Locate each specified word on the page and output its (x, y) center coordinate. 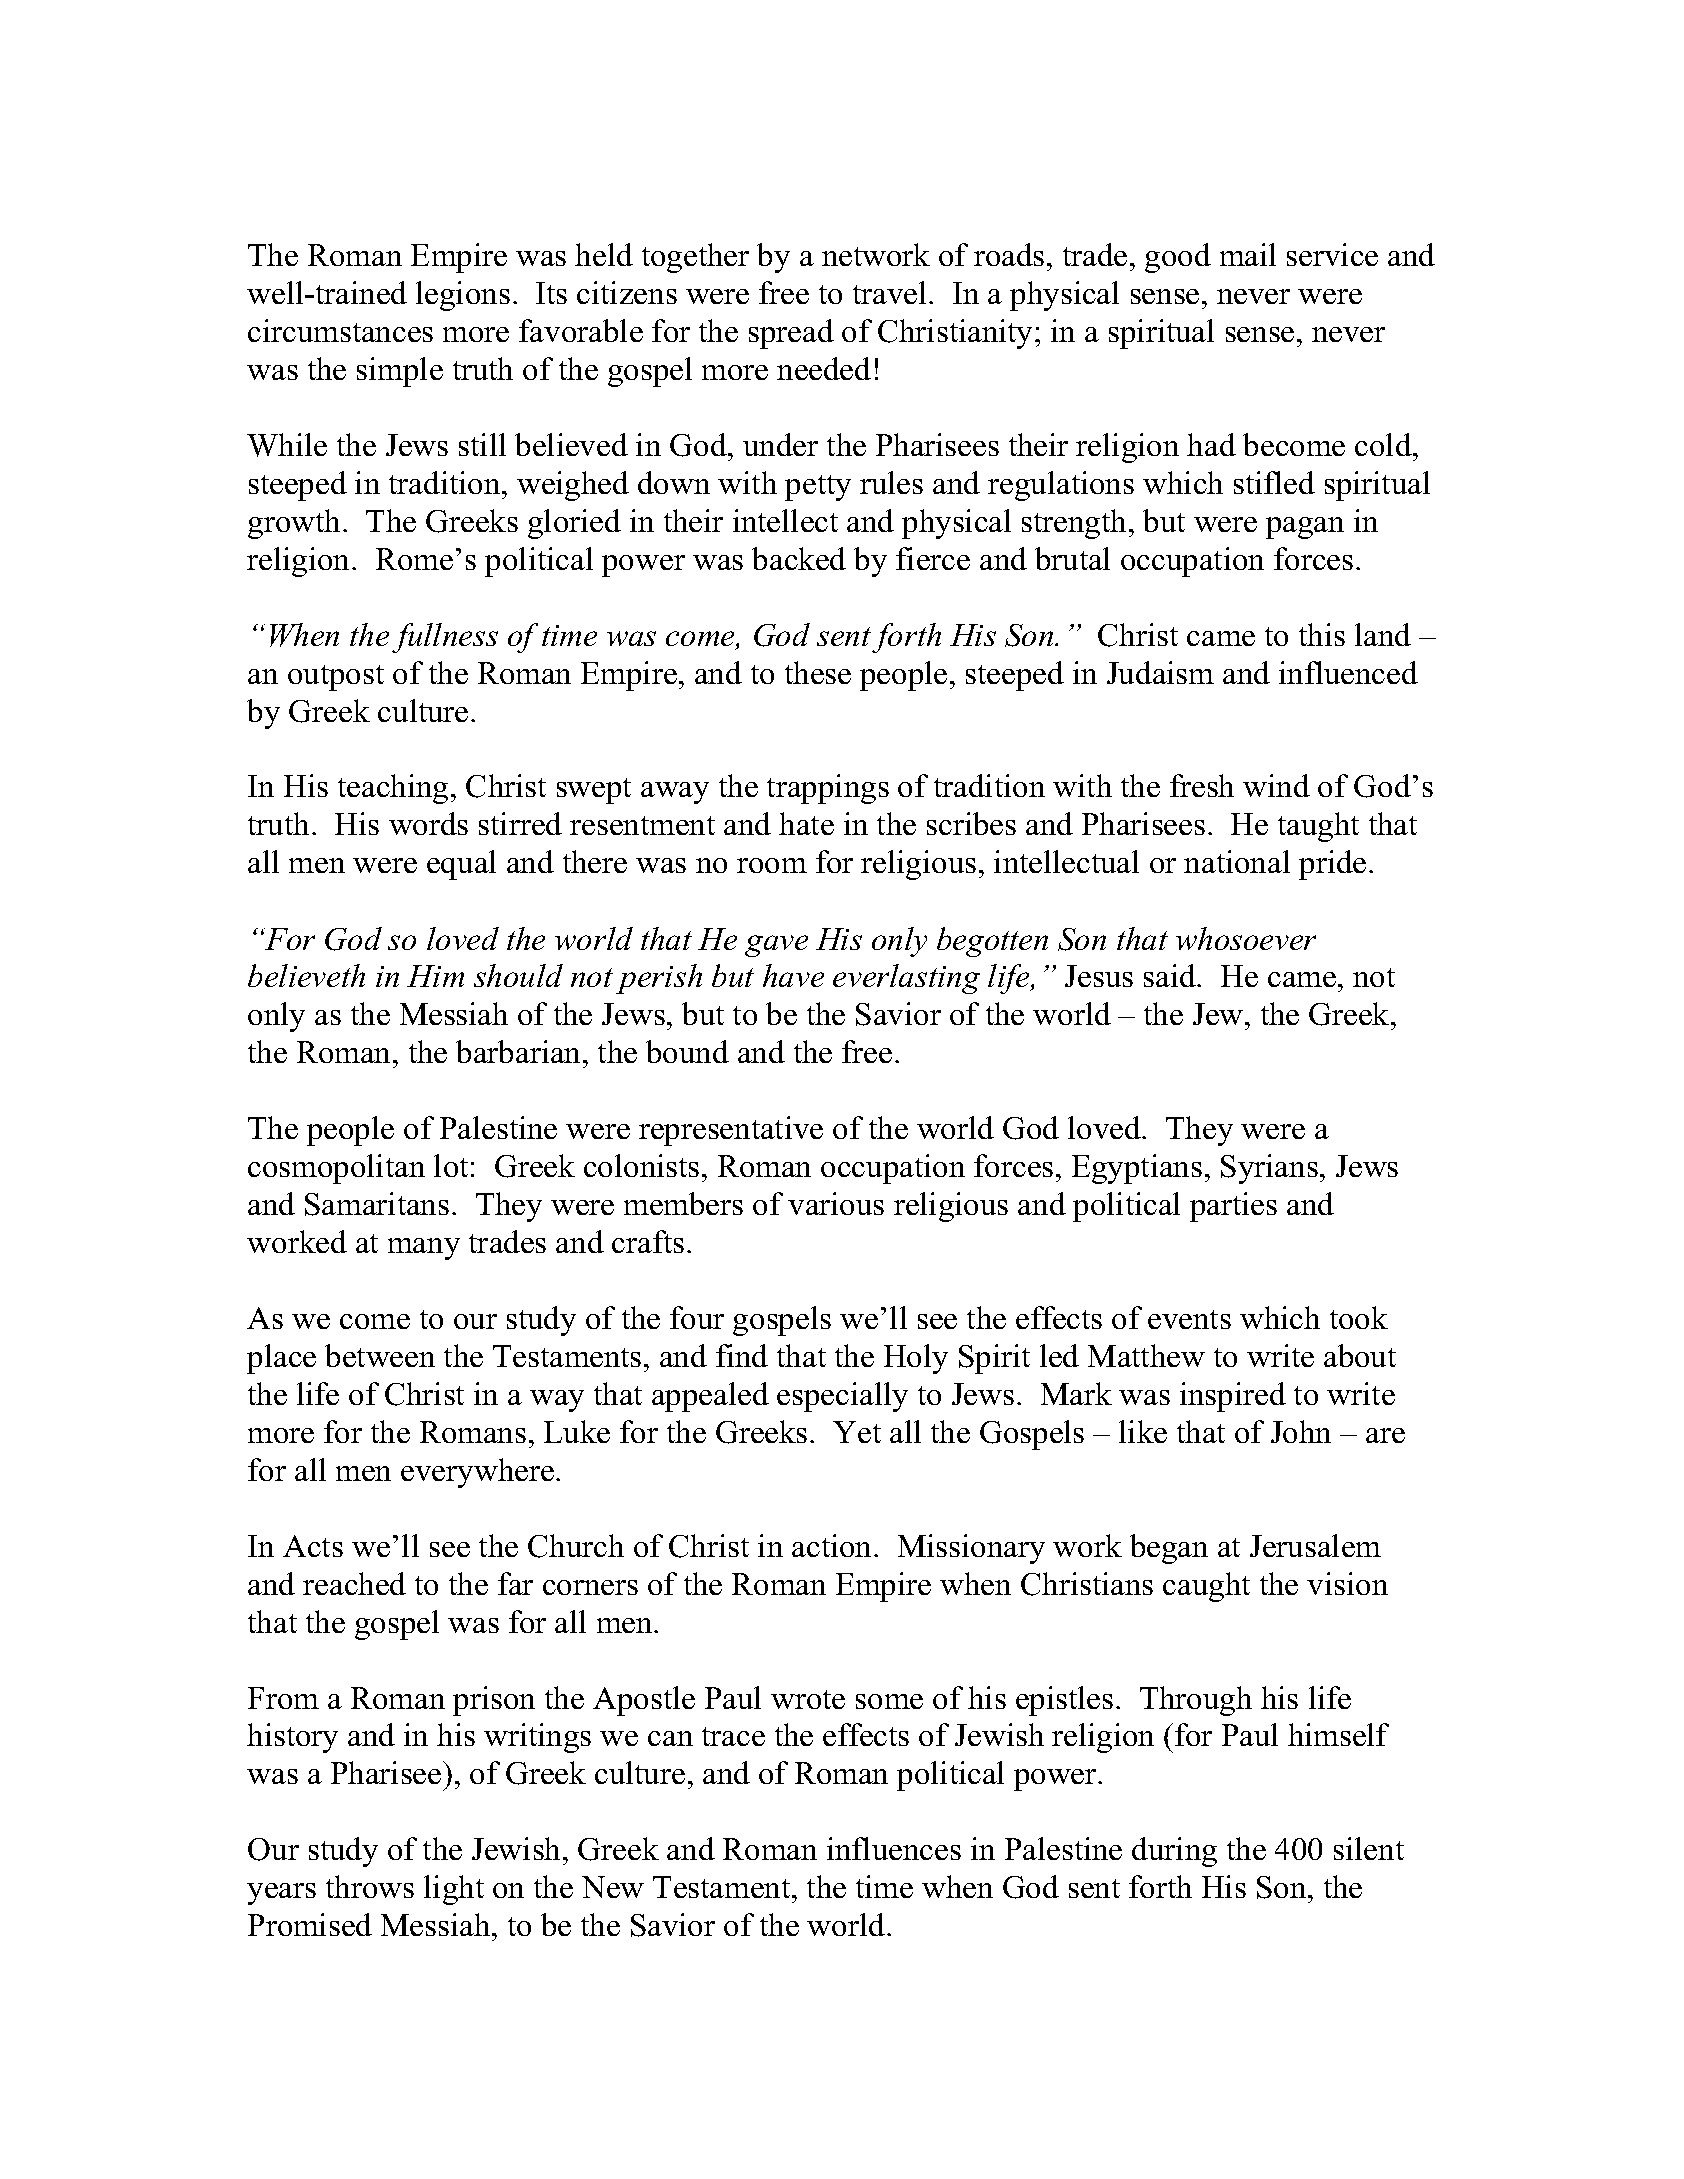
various (836, 1203)
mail (1248, 254)
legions (463, 296)
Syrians (1269, 1169)
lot (451, 1165)
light (454, 1890)
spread (791, 334)
